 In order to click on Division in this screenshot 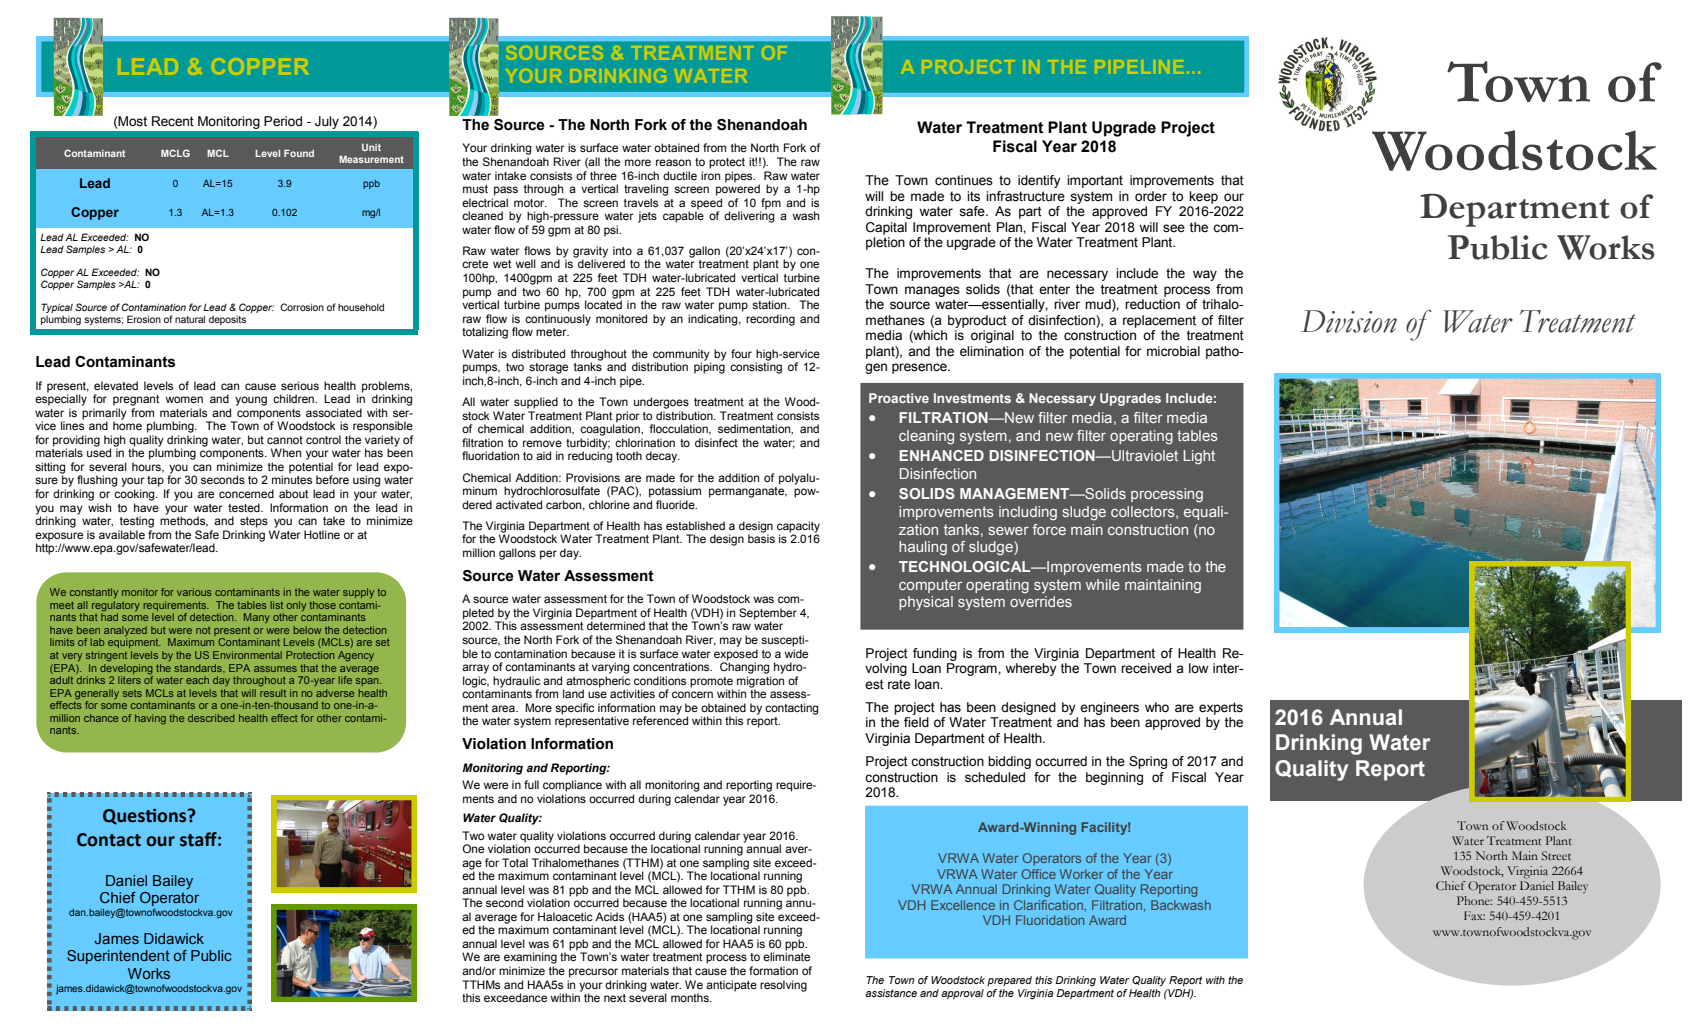, I will do `click(1349, 321)`.
